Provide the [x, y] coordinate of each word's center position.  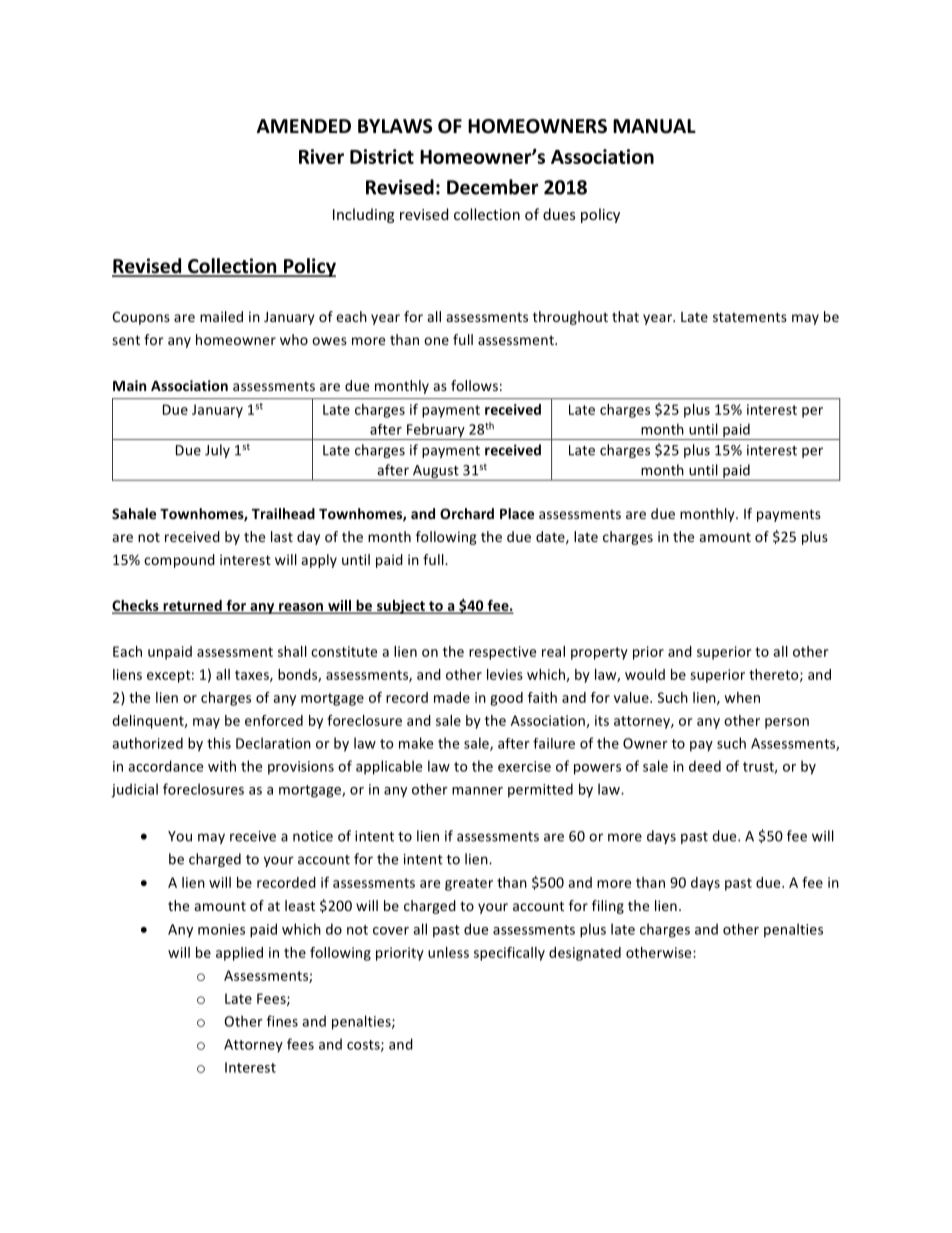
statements [750, 317]
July [217, 451]
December [492, 187]
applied [239, 954]
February [436, 431]
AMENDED [304, 126]
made [452, 697]
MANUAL [654, 126]
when [742, 697]
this [219, 743]
